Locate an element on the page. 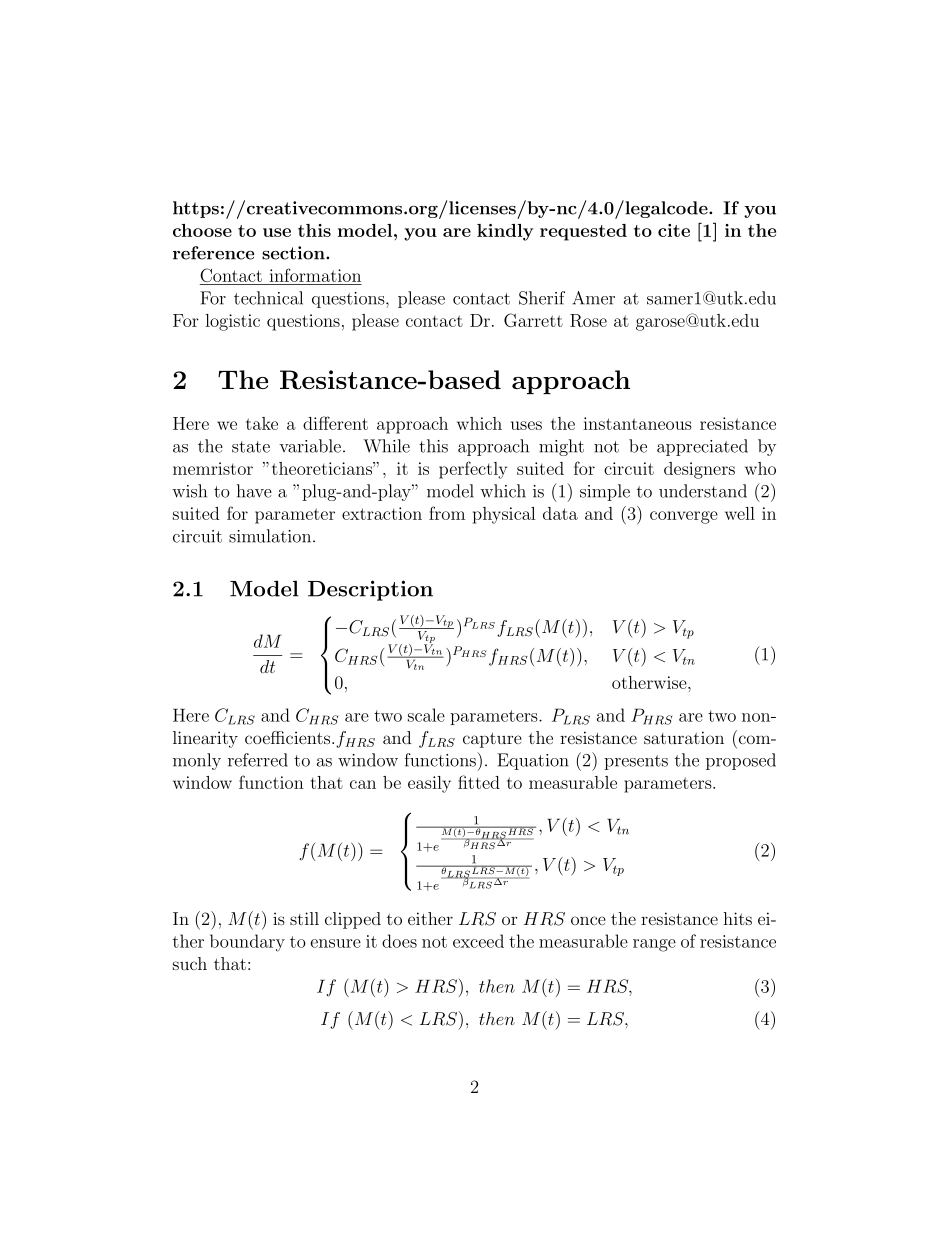 The height and width of the image is (1233, 952). saturation is located at coordinates (684, 737).
